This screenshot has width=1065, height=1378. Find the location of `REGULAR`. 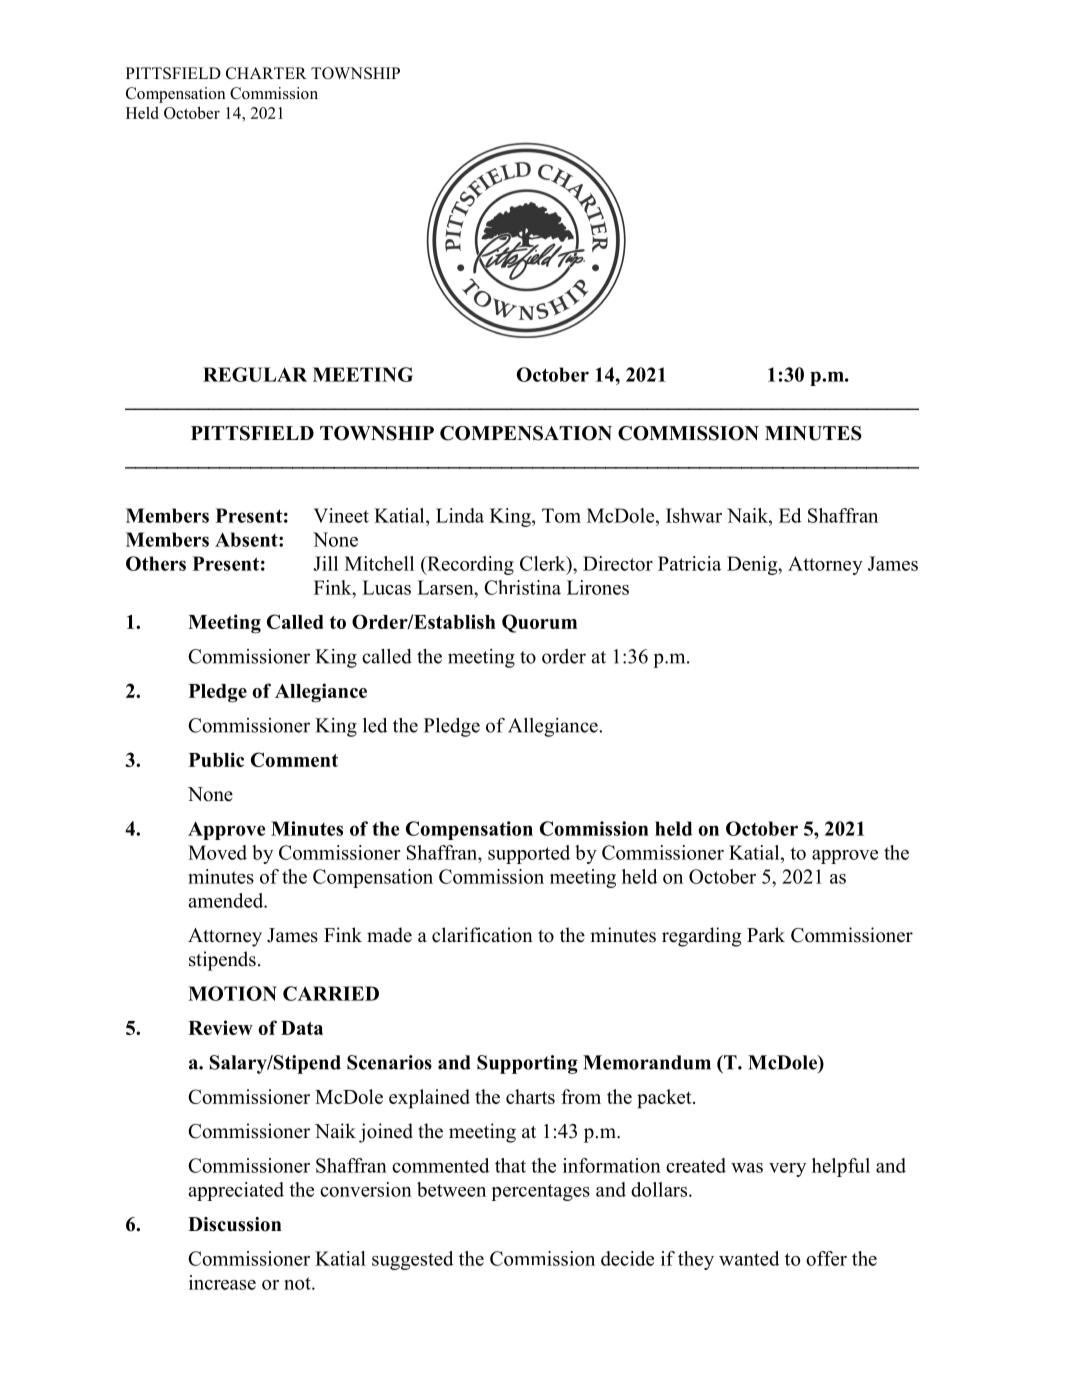

REGULAR is located at coordinates (255, 374).
